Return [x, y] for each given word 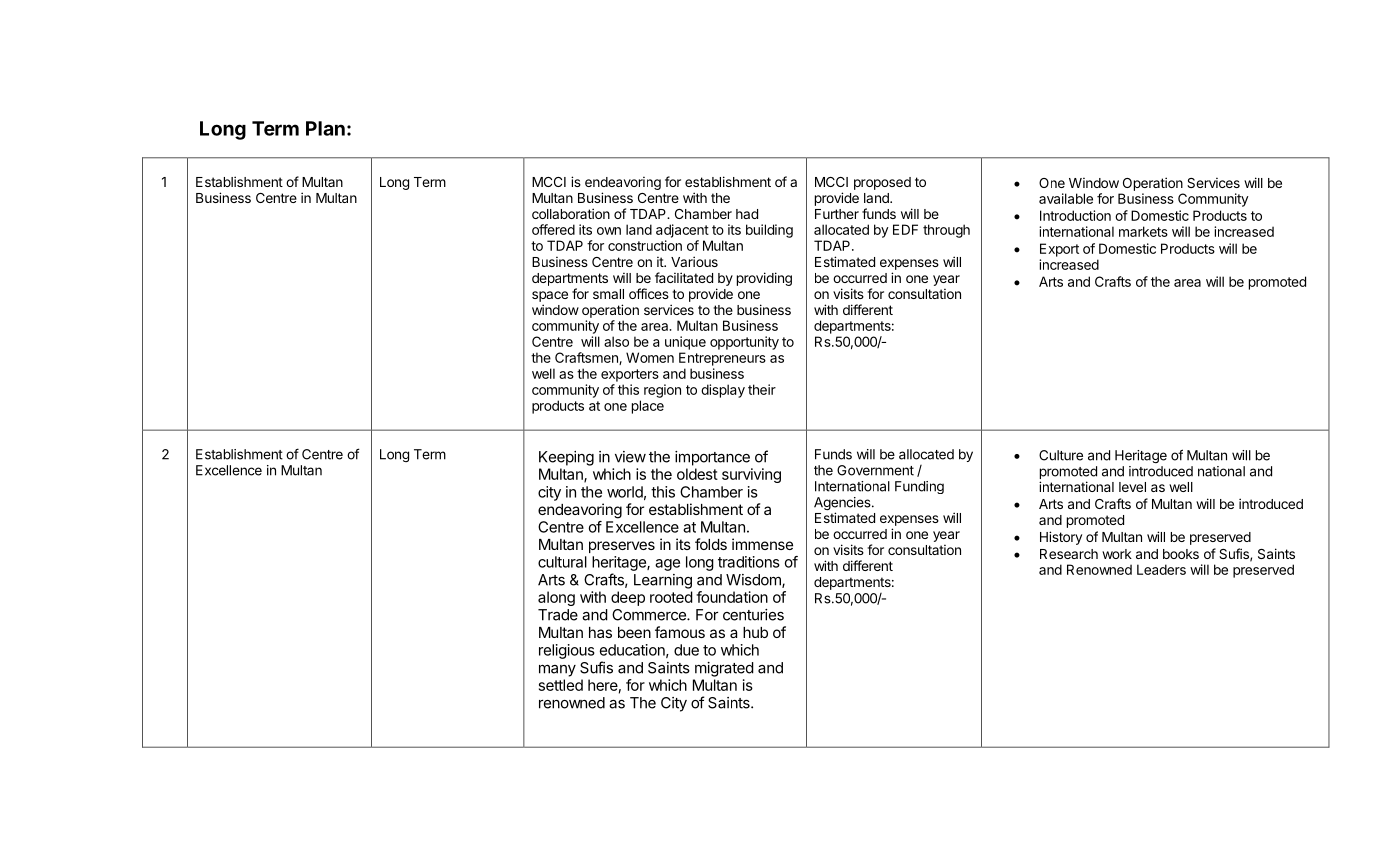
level [1132, 487]
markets [1143, 231]
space [550, 296]
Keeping [566, 458]
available [1066, 198]
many [557, 670]
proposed [882, 183]
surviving [751, 475]
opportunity [744, 343]
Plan [325, 128]
